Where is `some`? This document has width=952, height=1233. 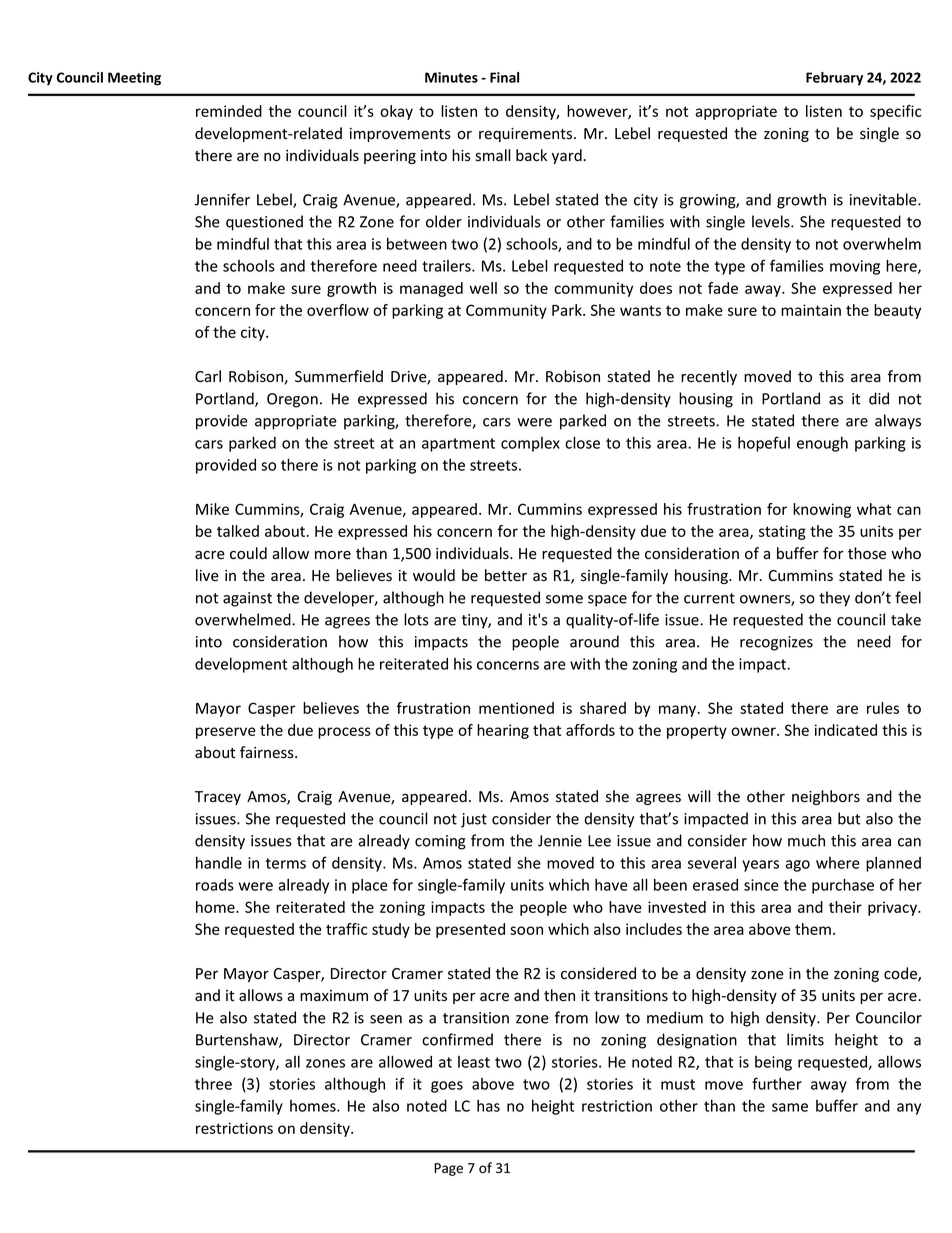 some is located at coordinates (564, 599).
